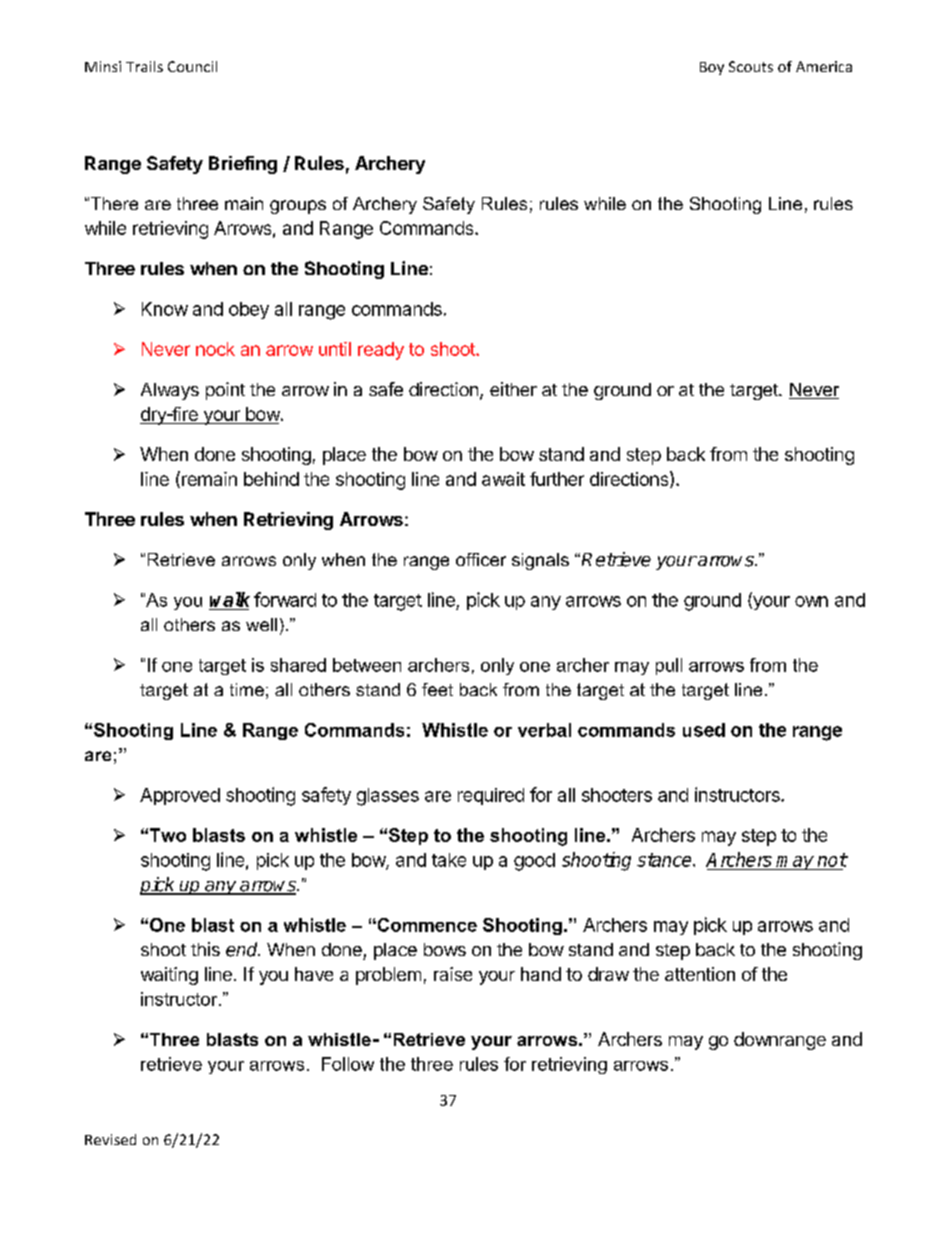  Describe the element at coordinates (751, 66) in the image. I see `Scouts` at that location.
